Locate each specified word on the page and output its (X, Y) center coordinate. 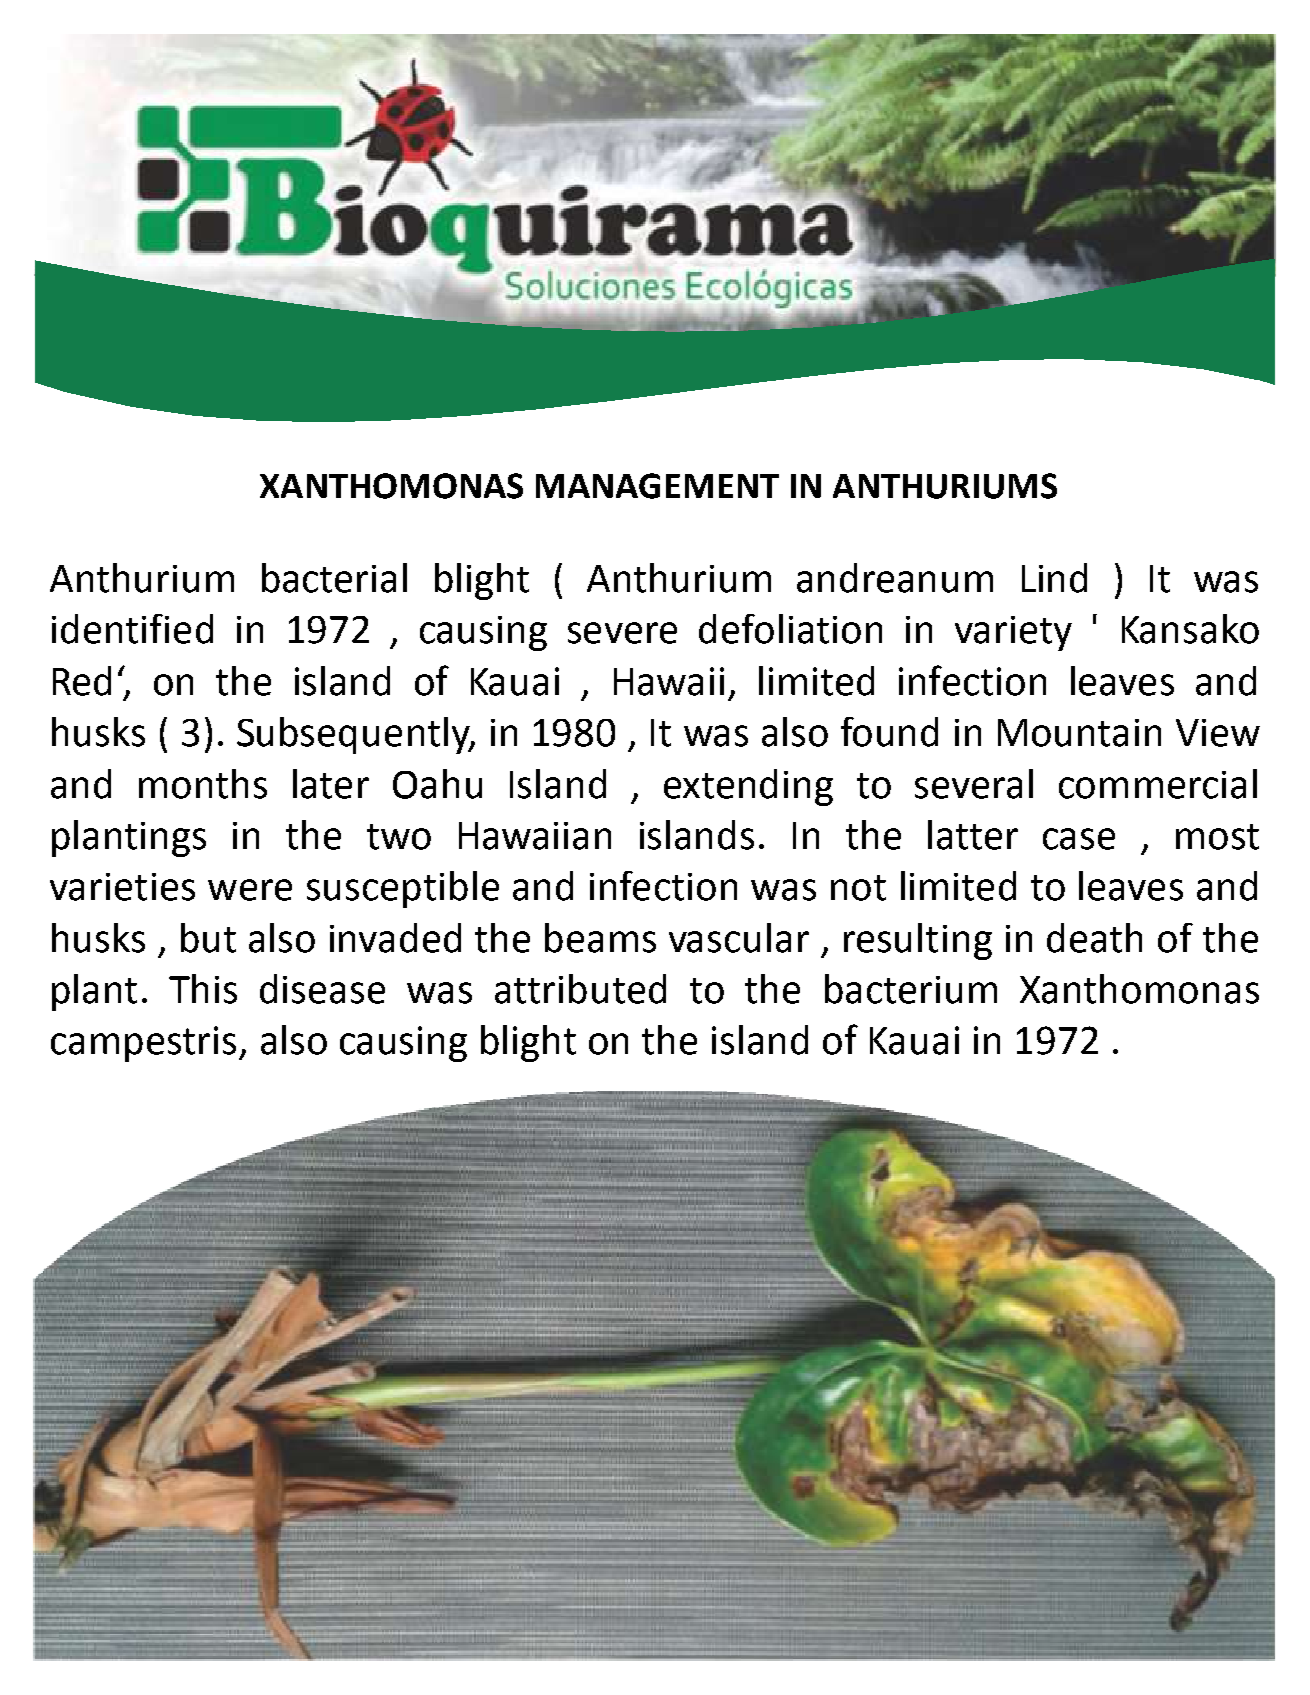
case (1079, 839)
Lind (1054, 578)
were (250, 890)
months (203, 784)
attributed (580, 989)
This (203, 989)
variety (1013, 633)
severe (622, 633)
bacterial (334, 578)
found (889, 732)
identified (132, 629)
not (858, 888)
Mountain (1079, 733)
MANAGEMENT (657, 486)
